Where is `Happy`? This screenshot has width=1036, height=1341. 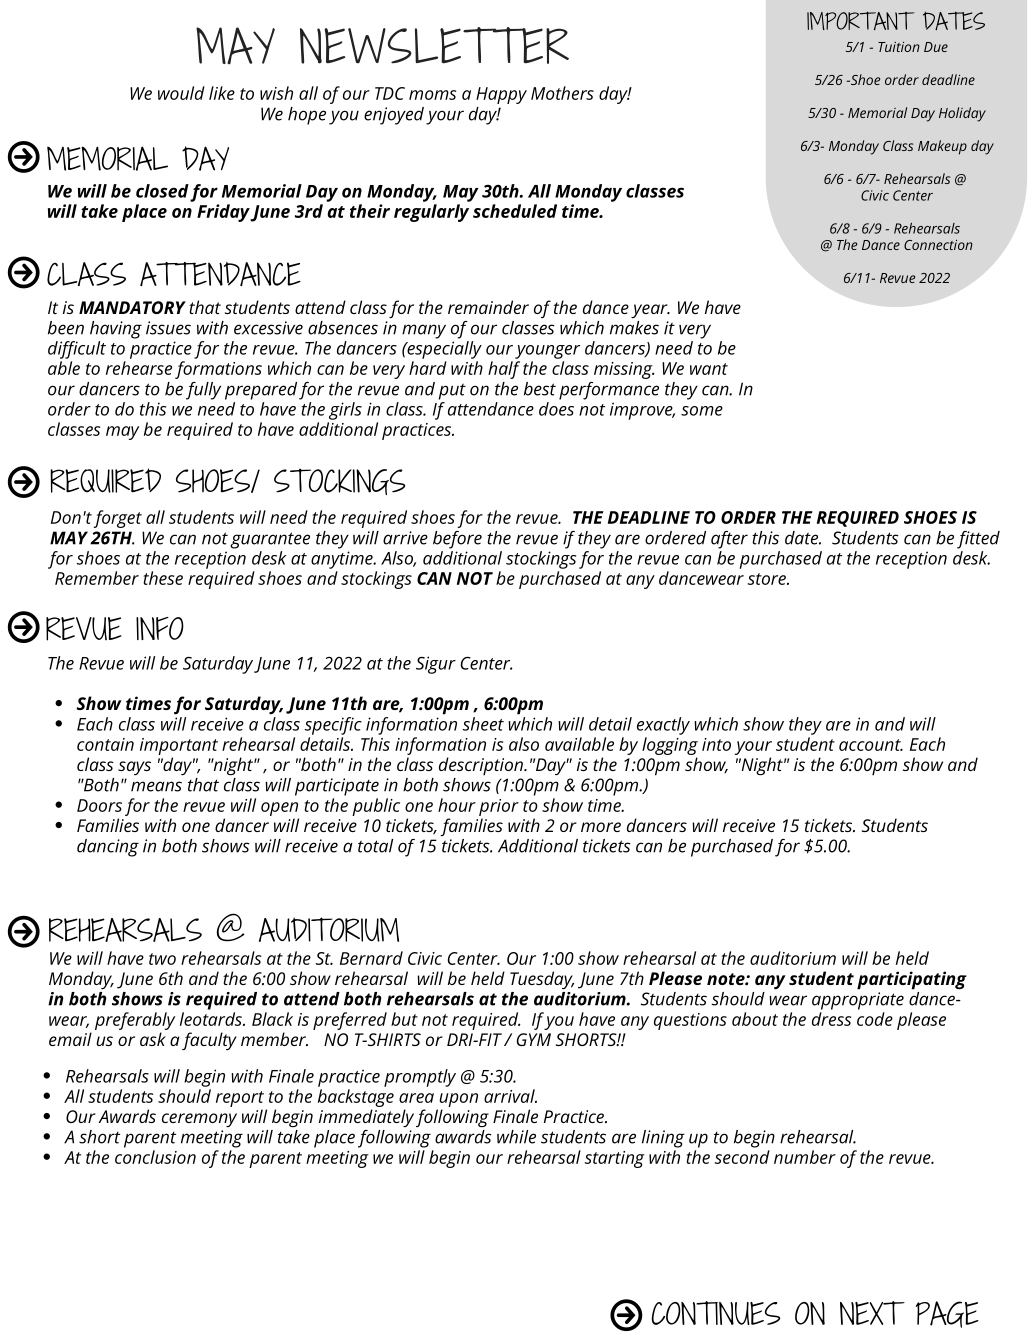 Happy is located at coordinates (501, 95).
